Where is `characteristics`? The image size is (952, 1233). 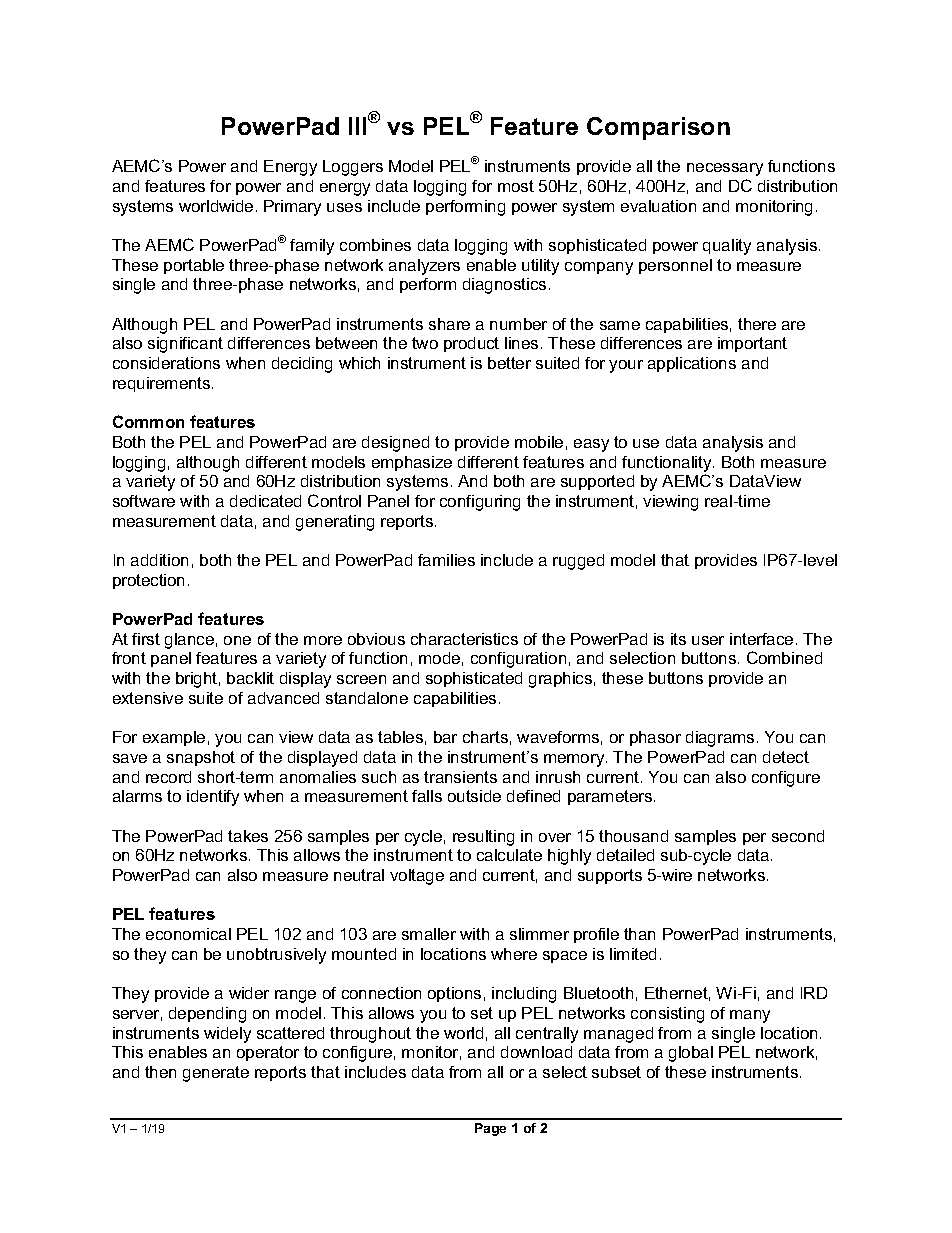
characteristics is located at coordinates (464, 639).
